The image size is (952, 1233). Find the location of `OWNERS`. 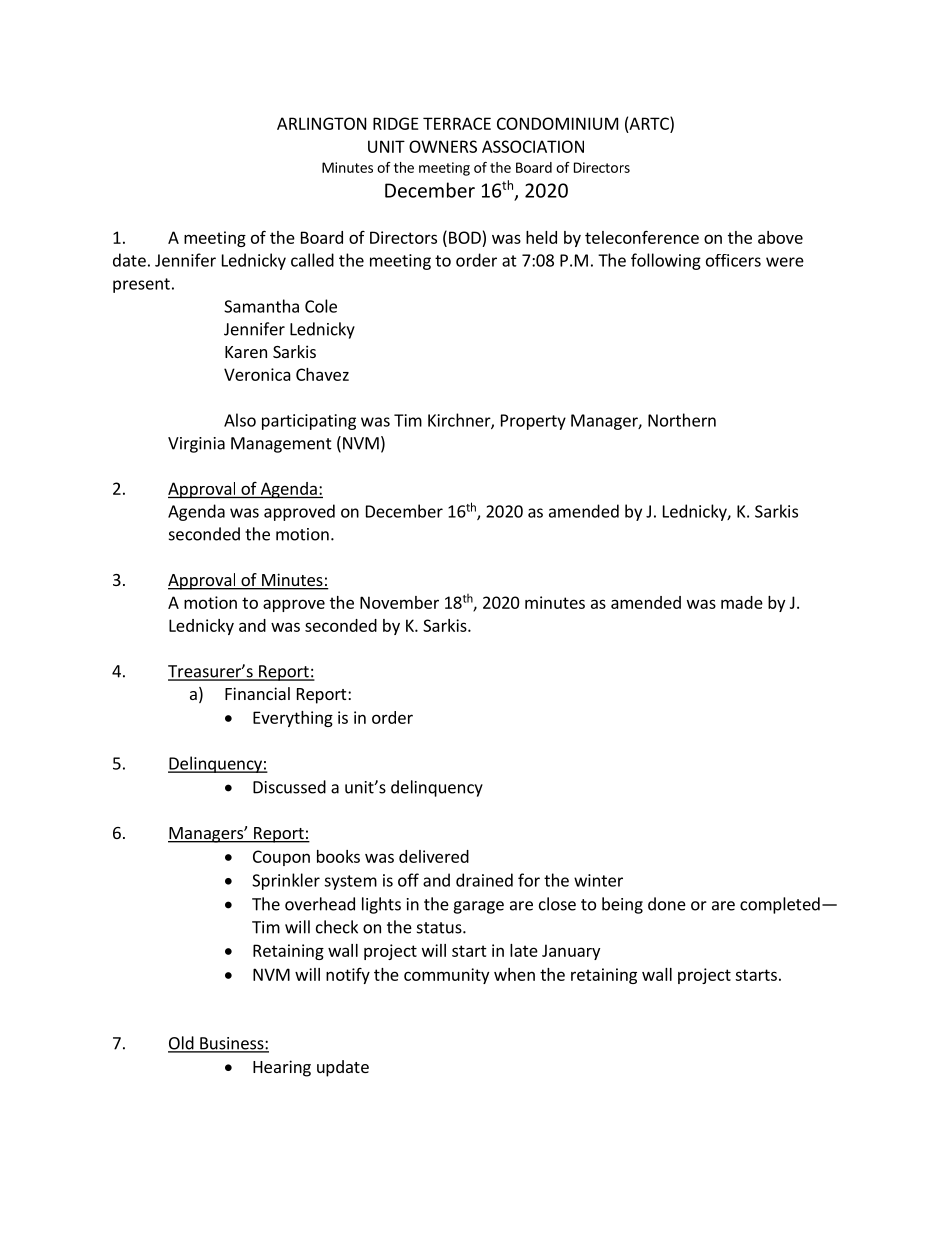

OWNERS is located at coordinates (443, 146).
